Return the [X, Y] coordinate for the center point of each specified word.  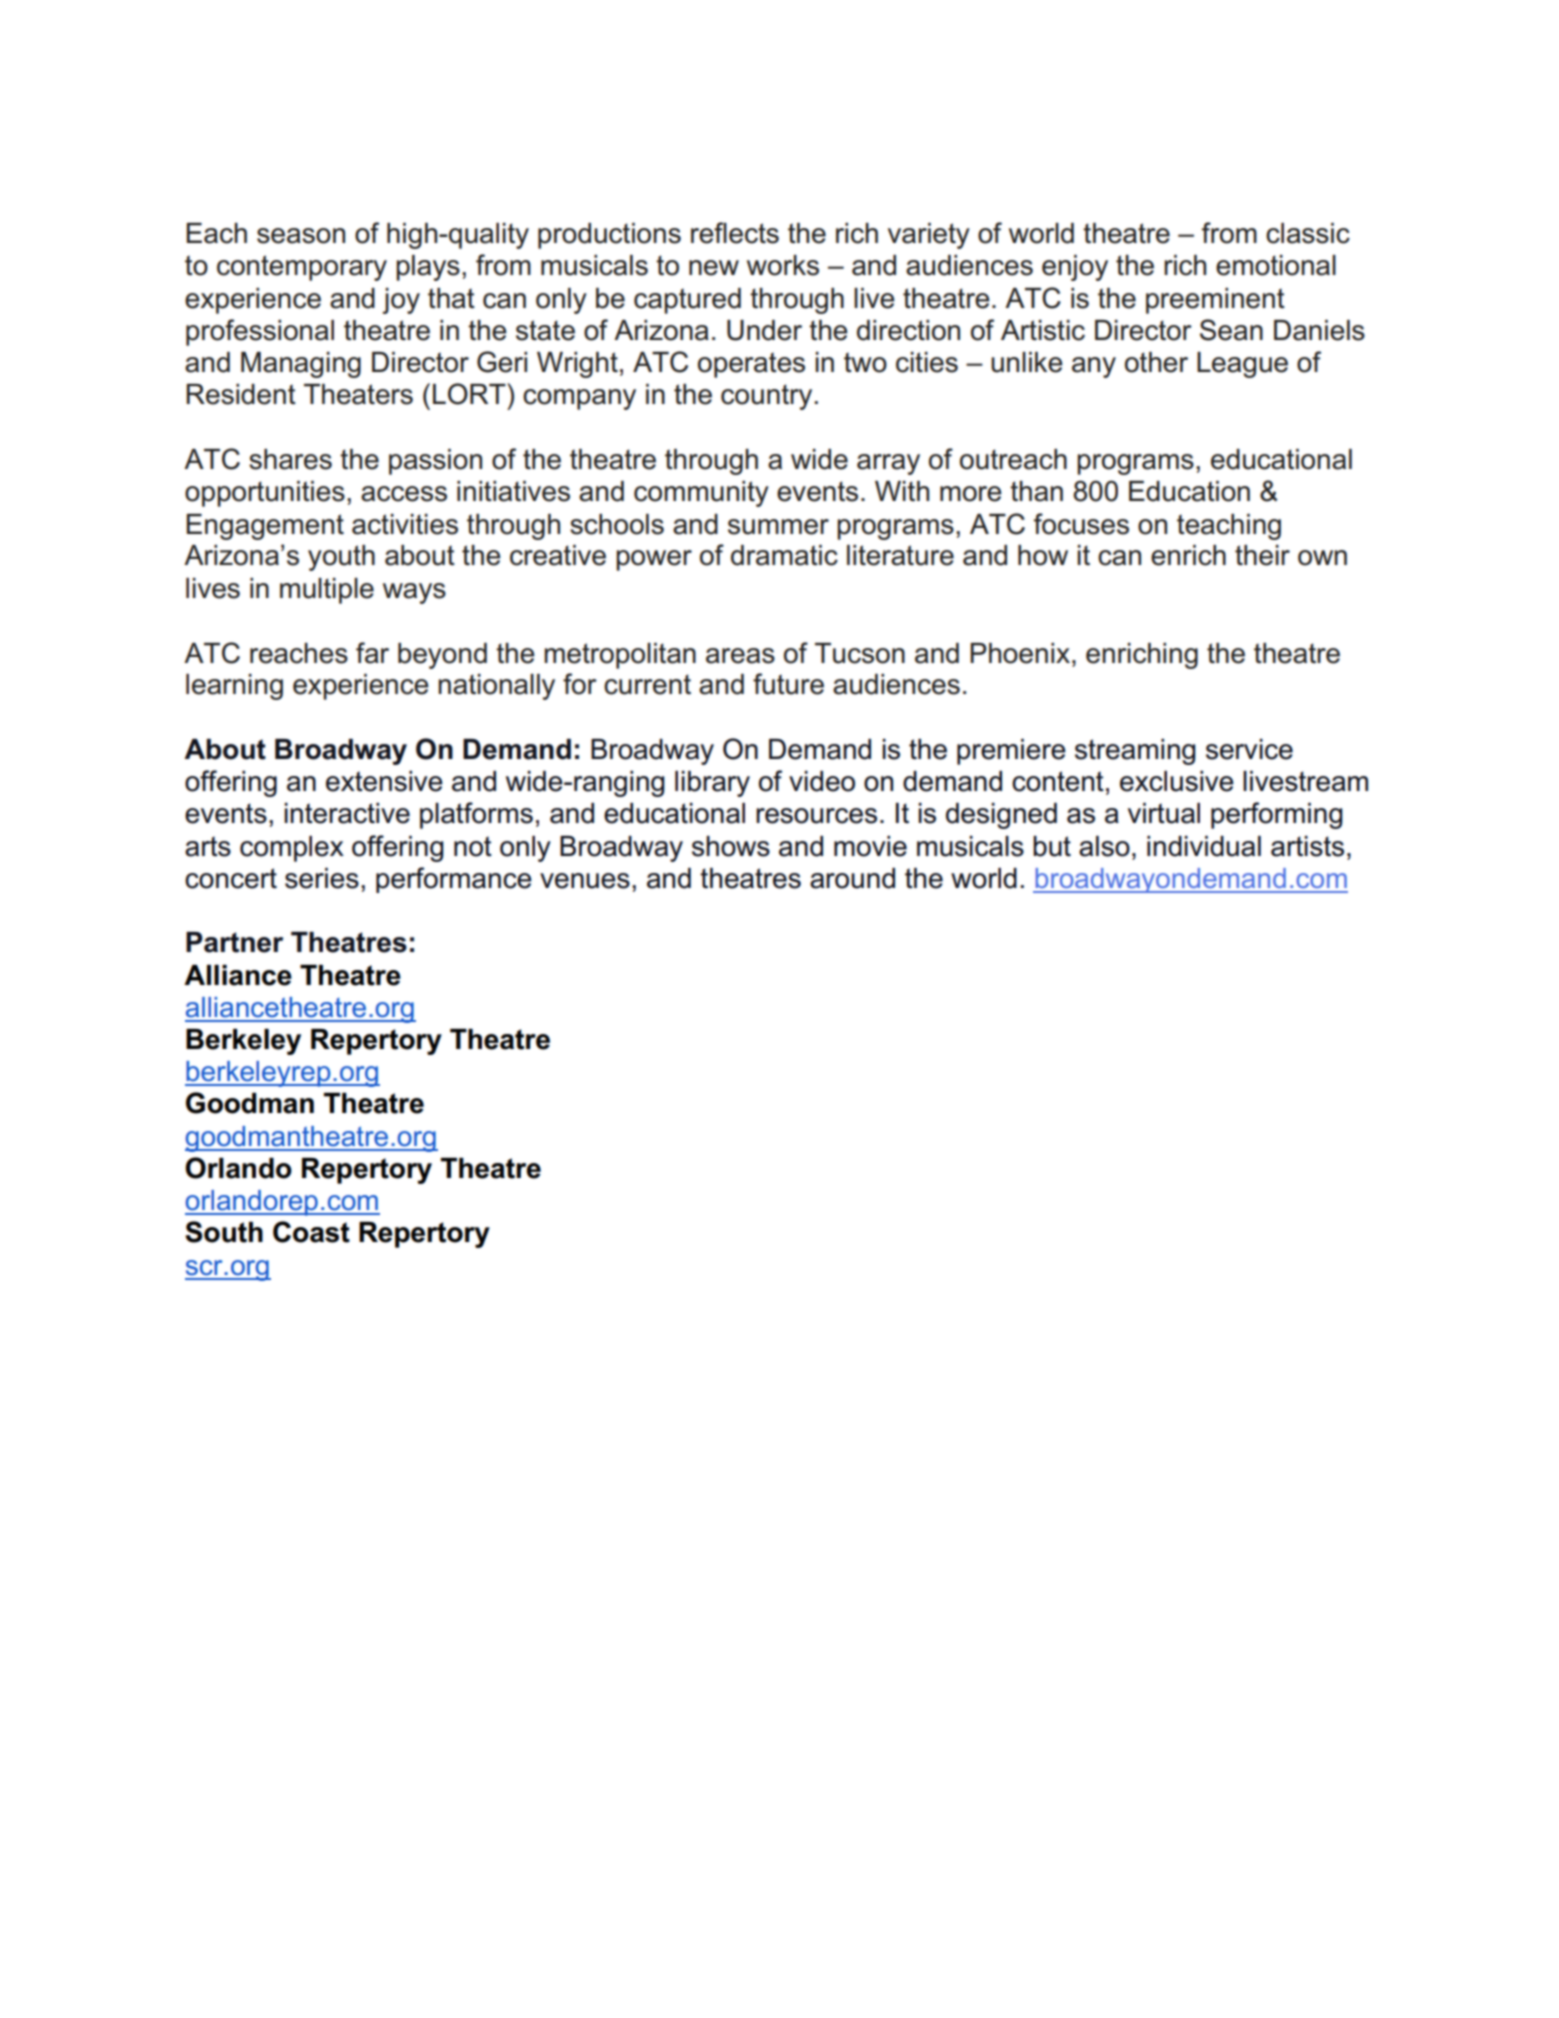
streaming [1135, 752]
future [788, 684]
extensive [384, 781]
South [224, 1232]
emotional [1276, 265]
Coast [311, 1232]
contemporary [302, 268]
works [783, 265]
